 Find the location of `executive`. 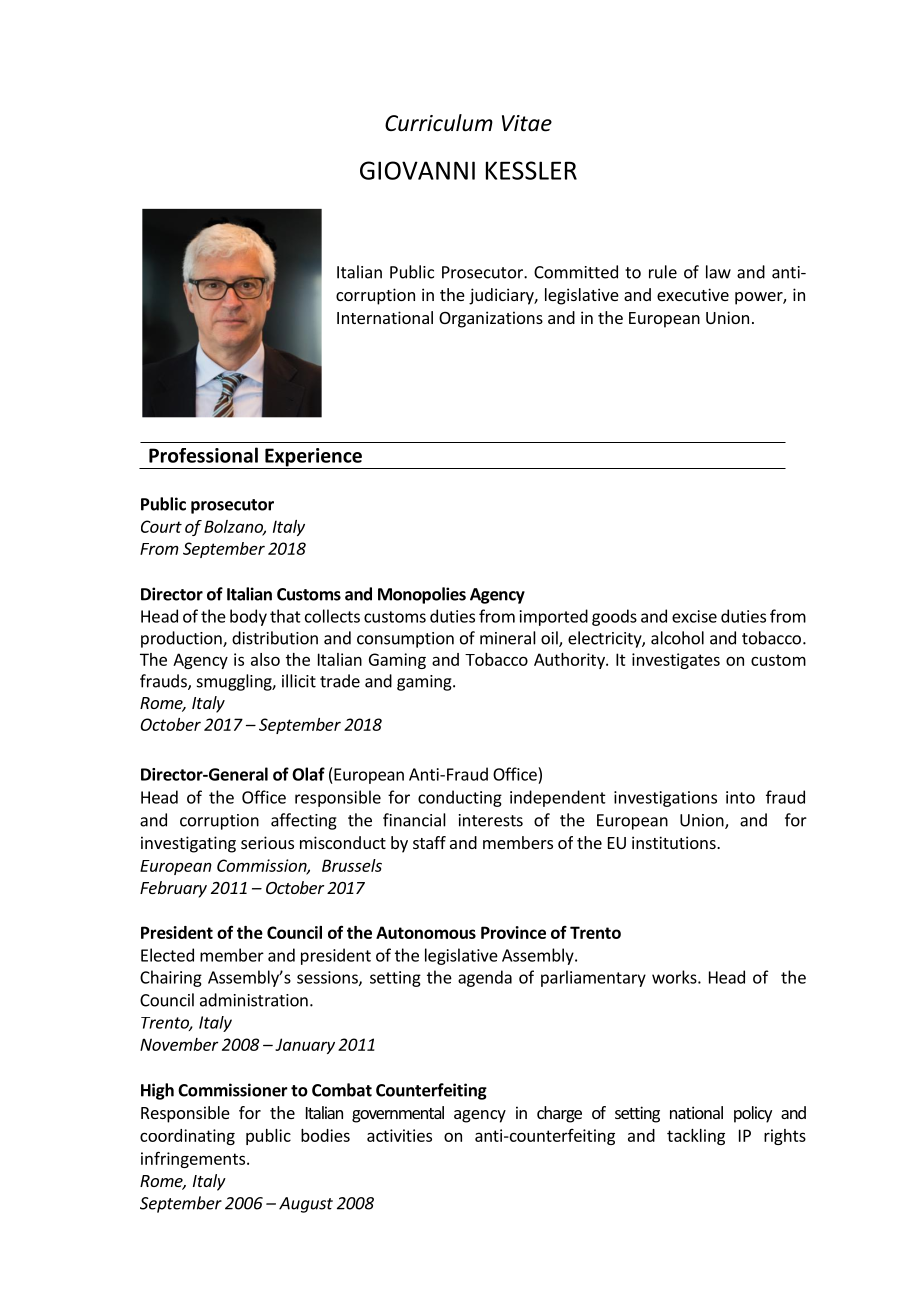

executive is located at coordinates (693, 294).
